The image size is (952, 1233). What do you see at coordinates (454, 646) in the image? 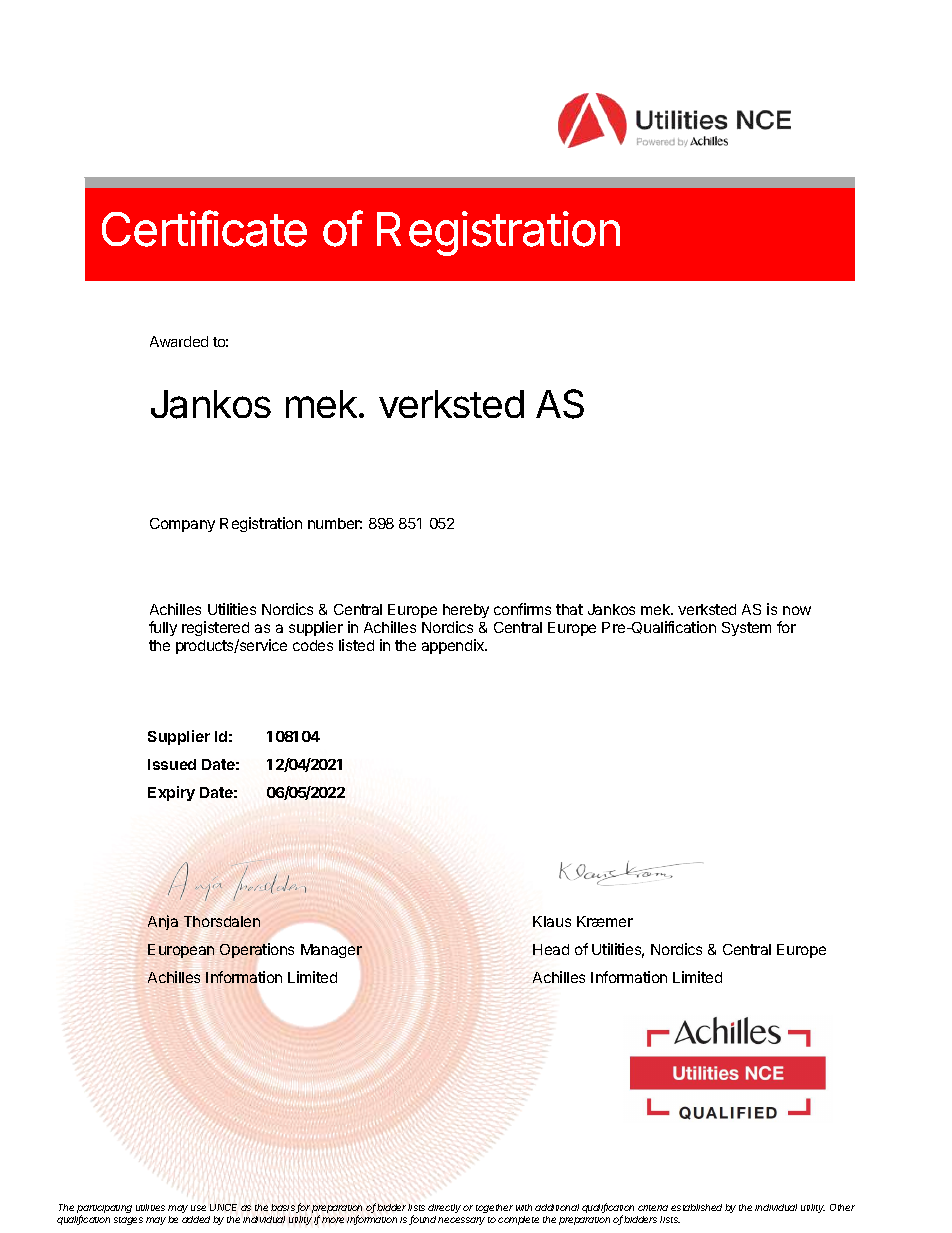
I see `appendix` at bounding box center [454, 646].
